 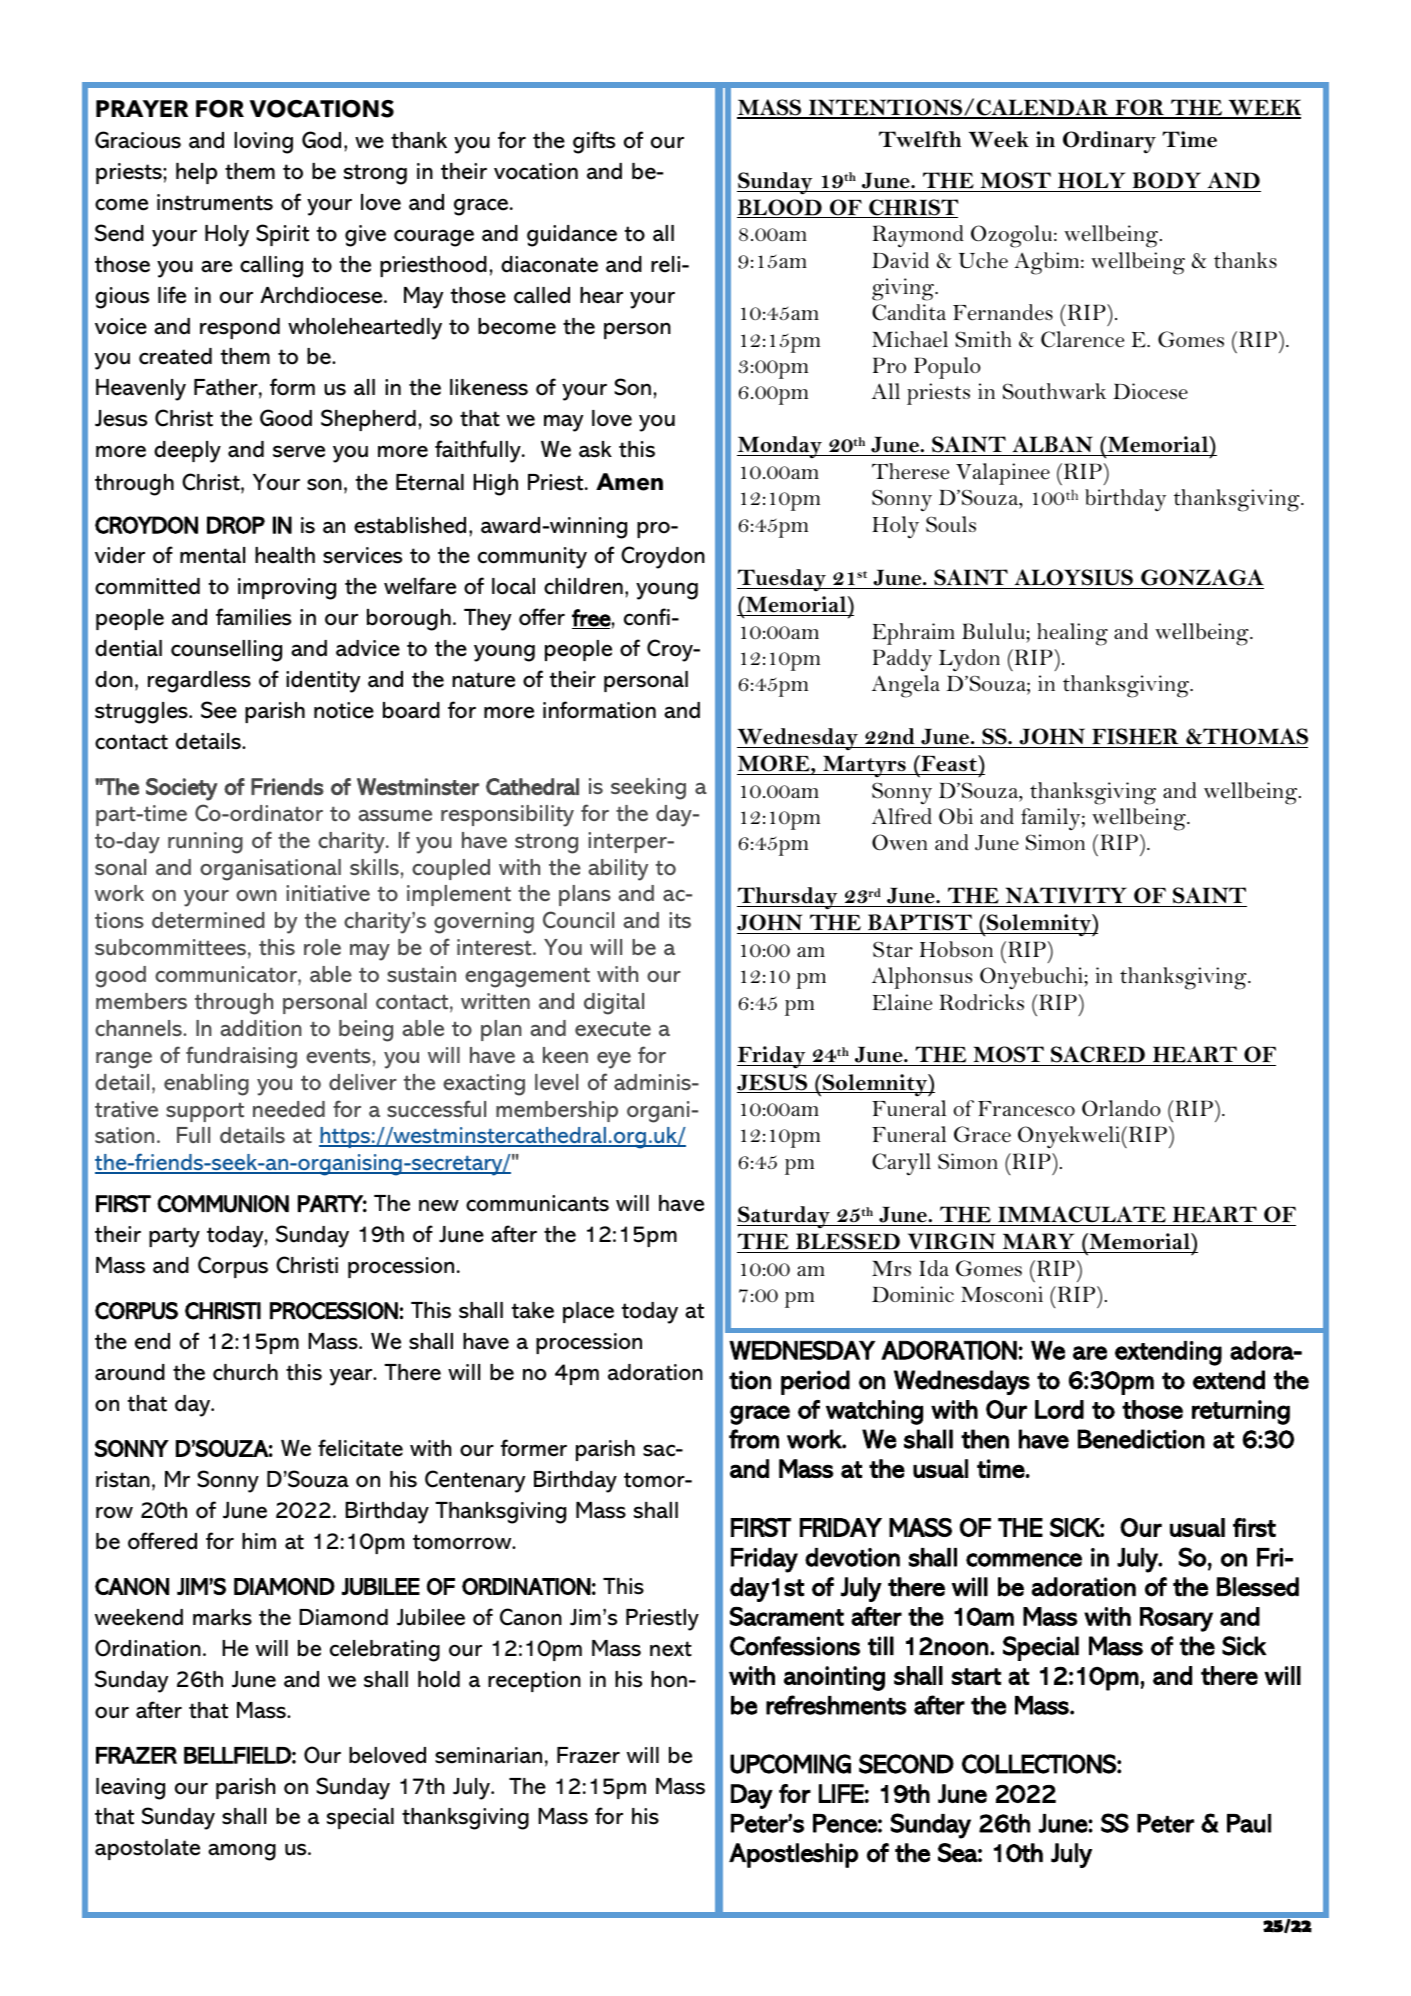 What do you see at coordinates (323, 682) in the screenshot?
I see `identity` at bounding box center [323, 682].
